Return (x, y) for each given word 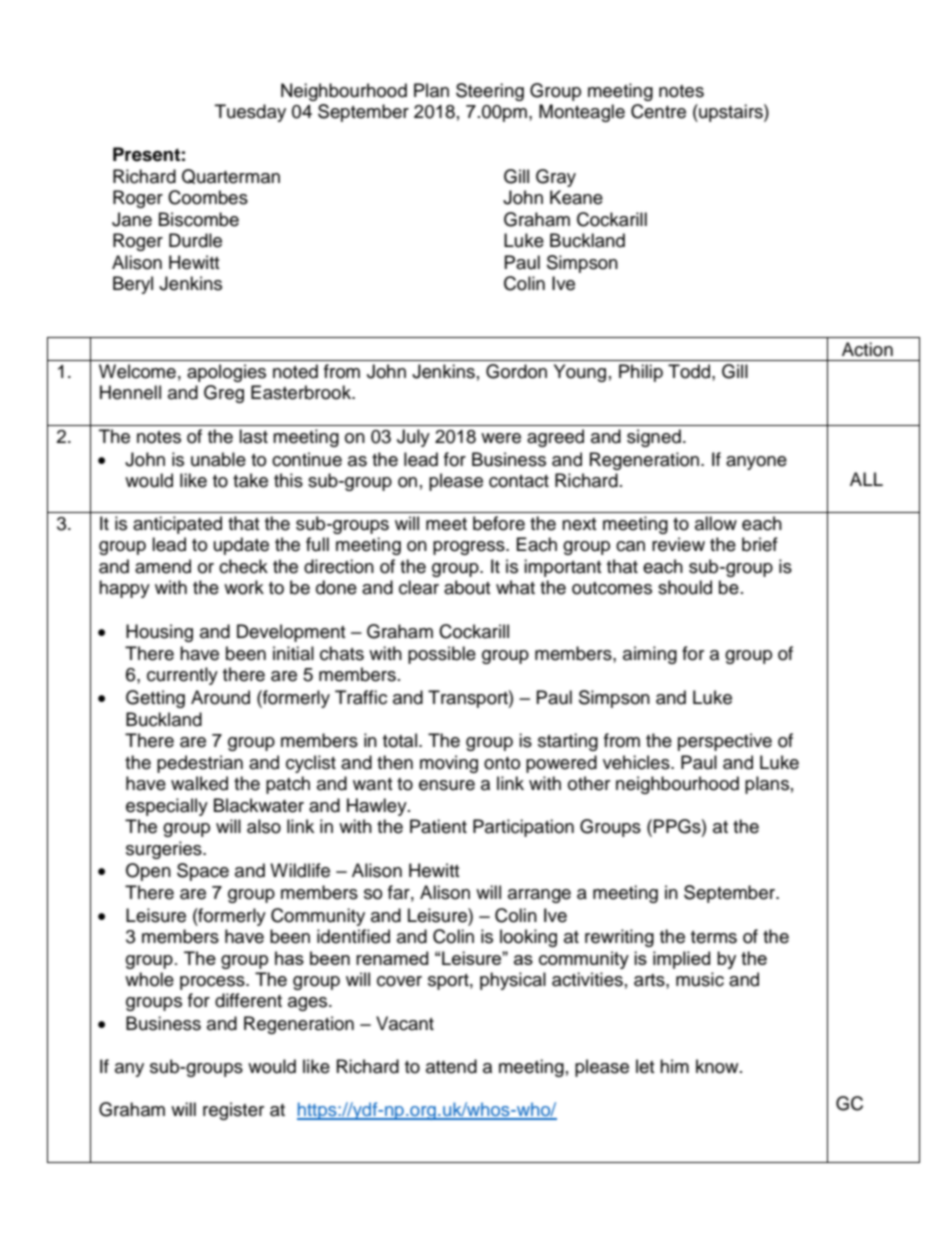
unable (218, 459)
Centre (658, 111)
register (233, 1111)
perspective (725, 742)
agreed (555, 438)
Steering (490, 92)
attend (451, 1066)
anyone (756, 463)
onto (502, 763)
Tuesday (250, 113)
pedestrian (200, 764)
